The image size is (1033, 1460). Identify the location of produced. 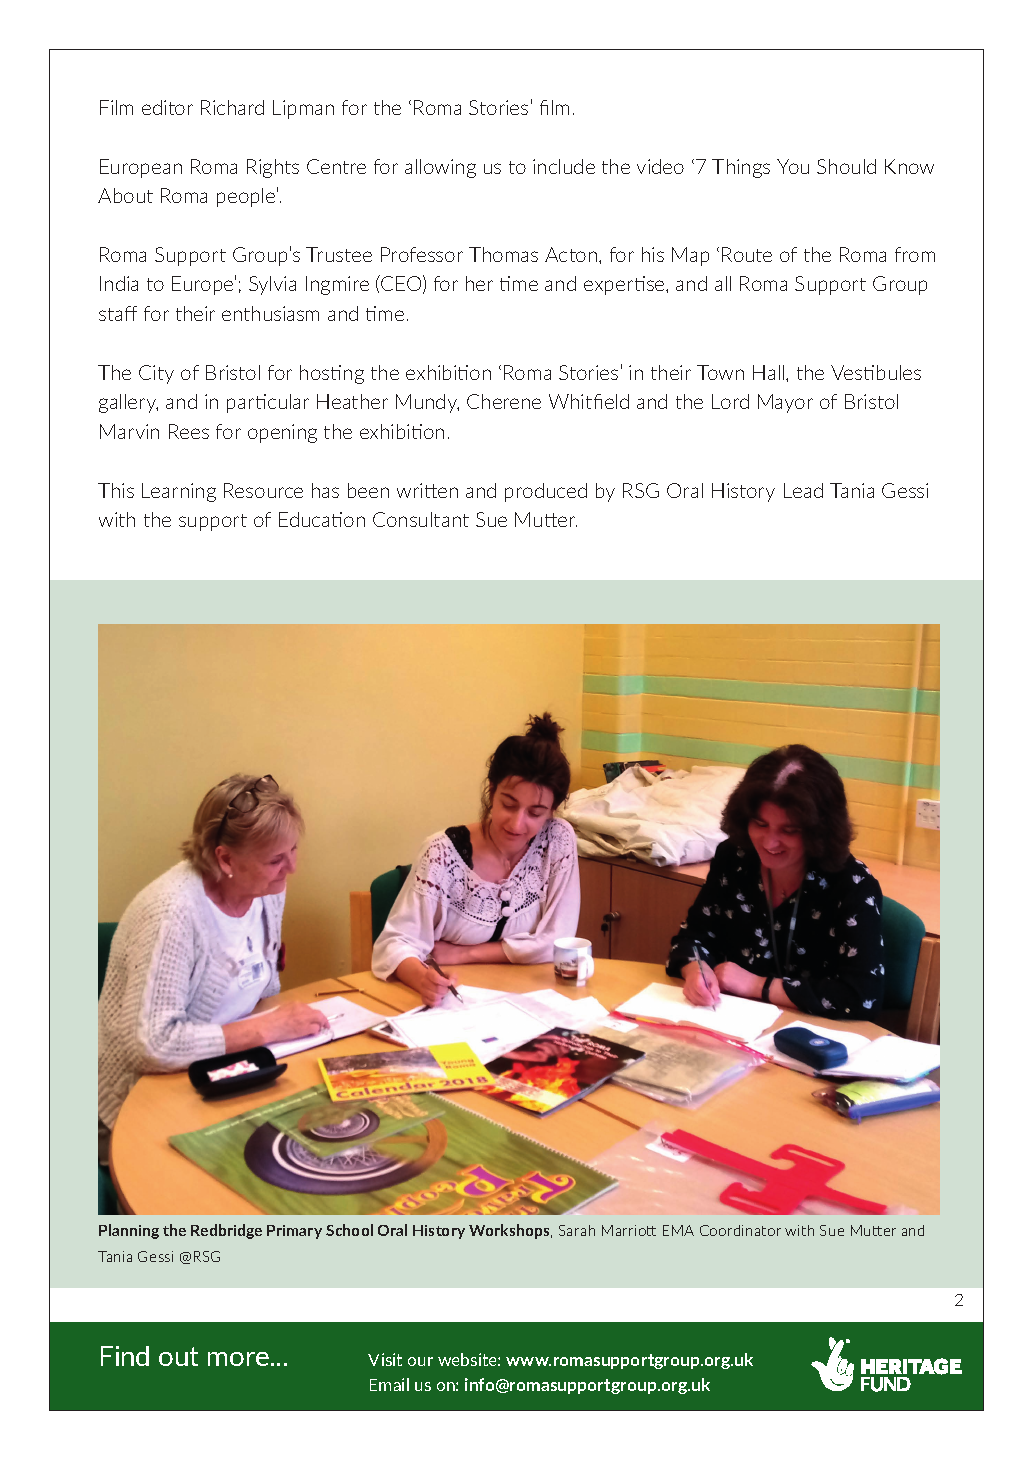
(546, 492).
